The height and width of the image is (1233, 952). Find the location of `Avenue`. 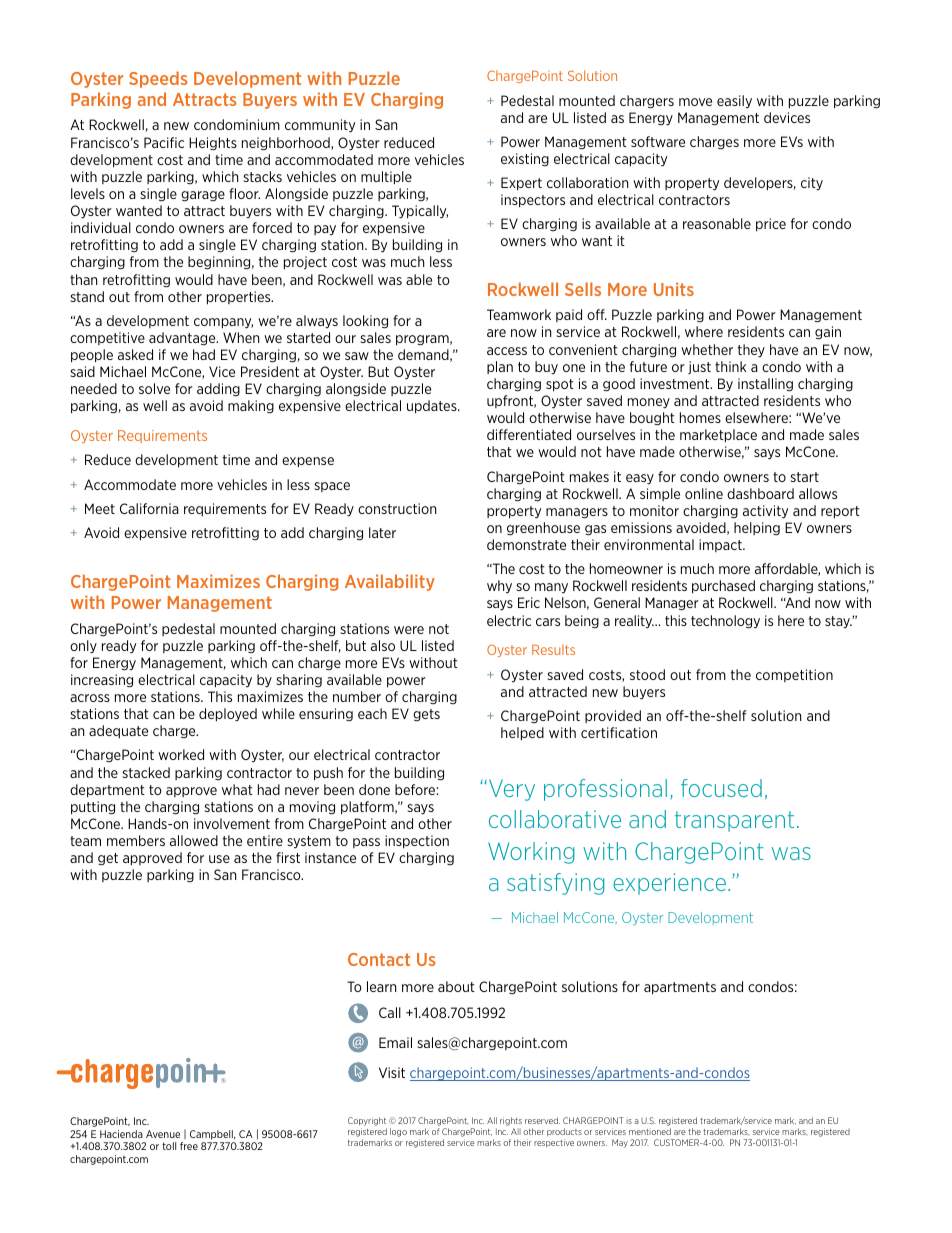

Avenue is located at coordinates (163, 1134).
